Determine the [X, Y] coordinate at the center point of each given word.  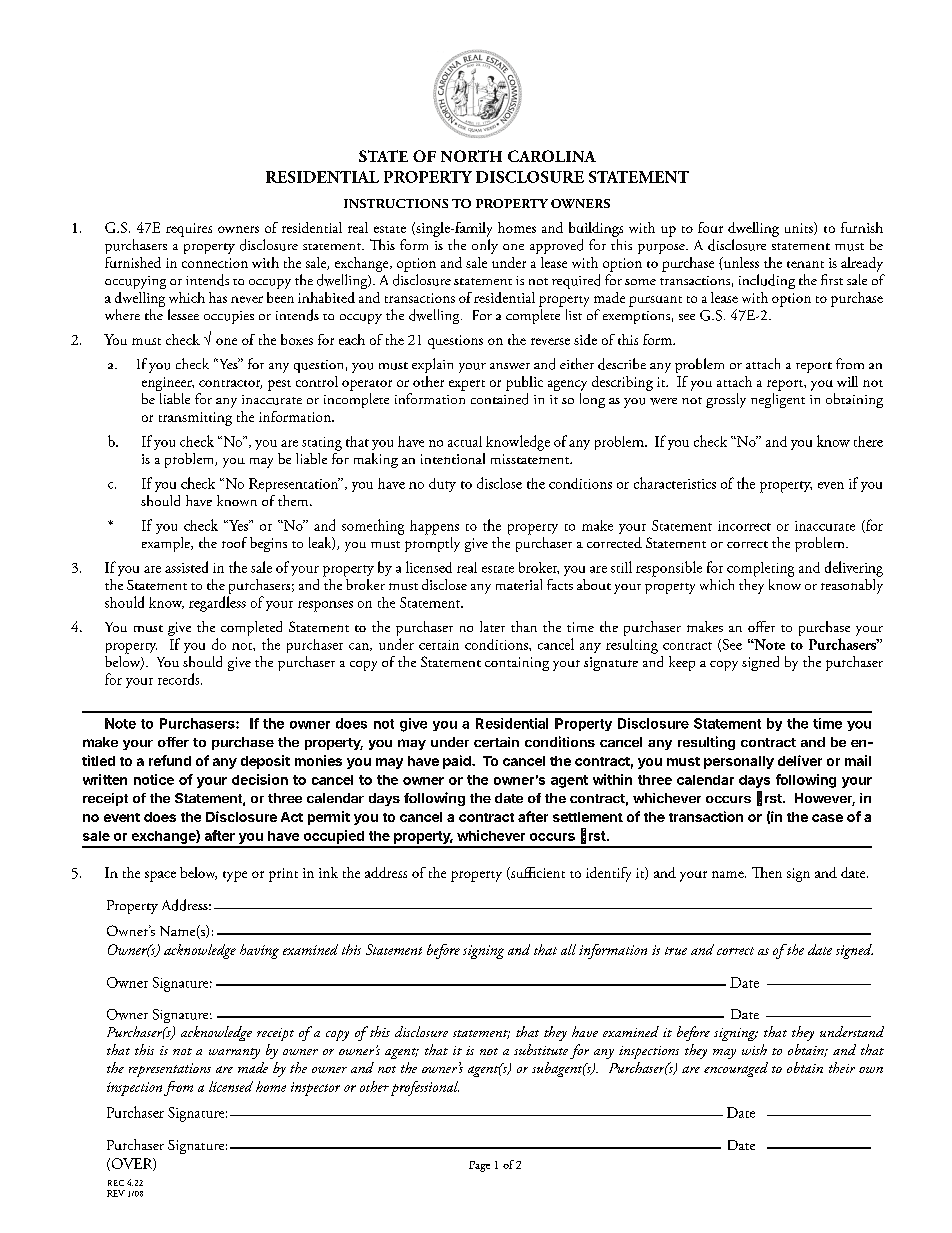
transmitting [195, 419]
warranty [234, 1053]
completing [760, 569]
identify [608, 874]
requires [189, 230]
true [676, 951]
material [519, 584]
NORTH [471, 156]
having [259, 951]
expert [467, 385]
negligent [778, 400]
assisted [186, 567]
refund [170, 760]
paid [458, 762]
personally [739, 762]
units [800, 228]
